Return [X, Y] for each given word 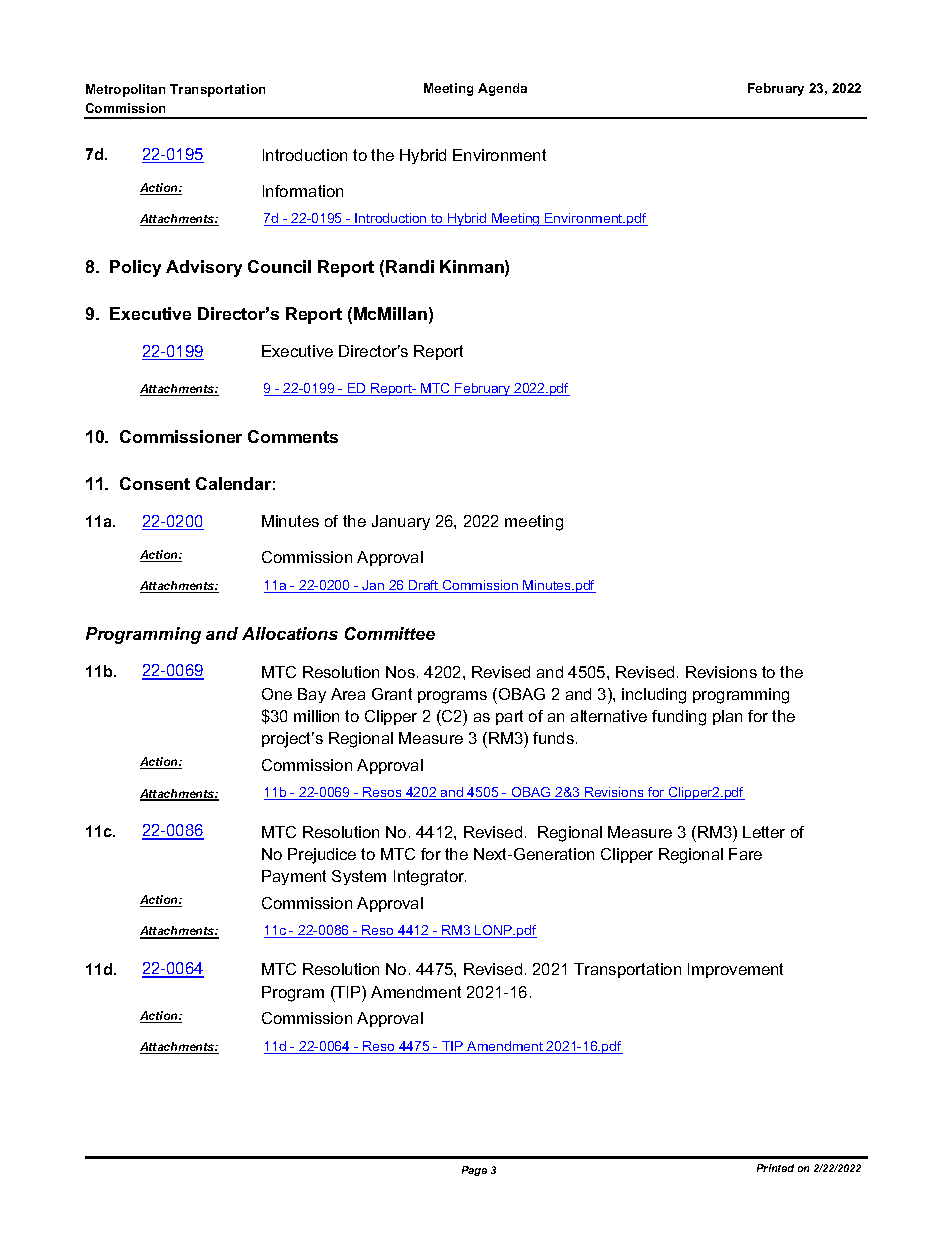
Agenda [502, 89]
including [654, 696]
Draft [424, 586]
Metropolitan [125, 90]
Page [474, 1171]
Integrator [430, 878]
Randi [410, 266]
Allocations [290, 633]
